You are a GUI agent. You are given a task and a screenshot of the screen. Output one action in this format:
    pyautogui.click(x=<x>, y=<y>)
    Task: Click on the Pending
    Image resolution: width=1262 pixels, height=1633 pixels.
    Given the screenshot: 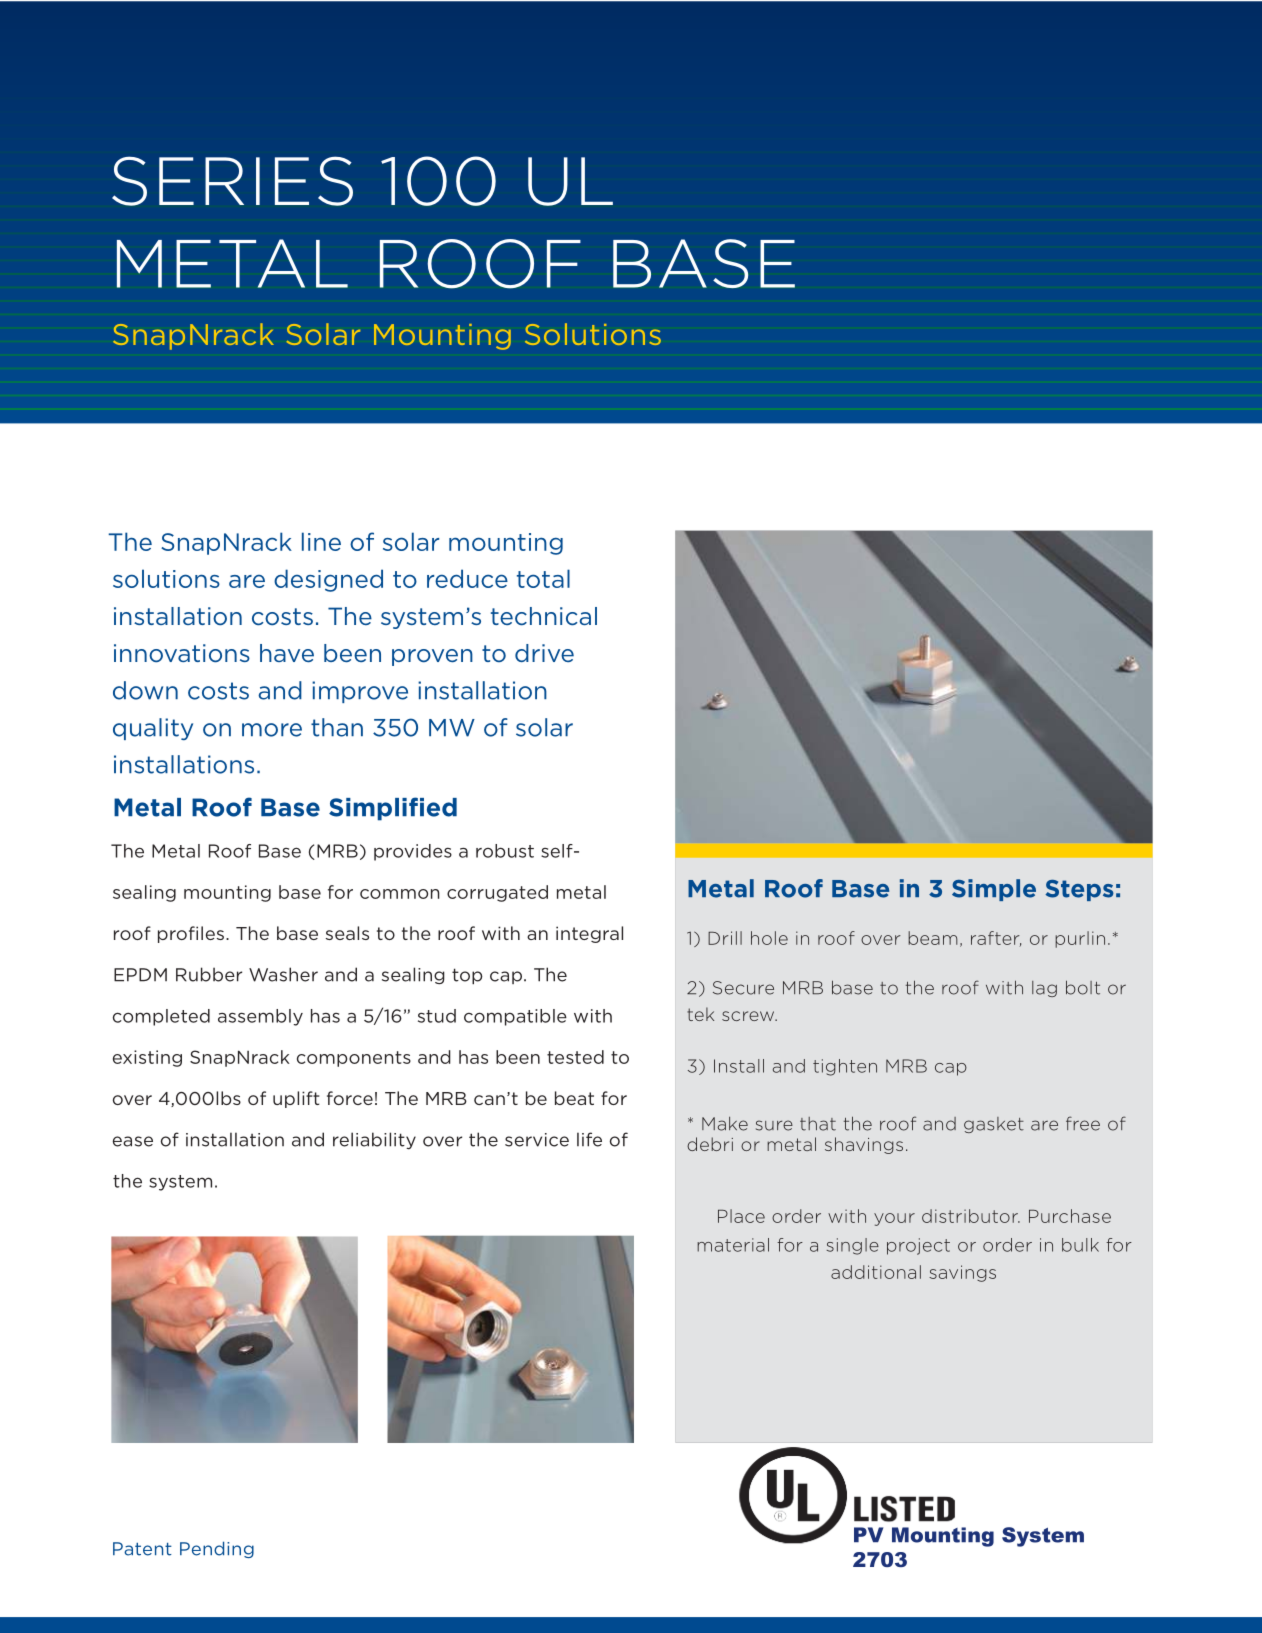 What is the action you would take?
    pyautogui.click(x=217, y=1549)
